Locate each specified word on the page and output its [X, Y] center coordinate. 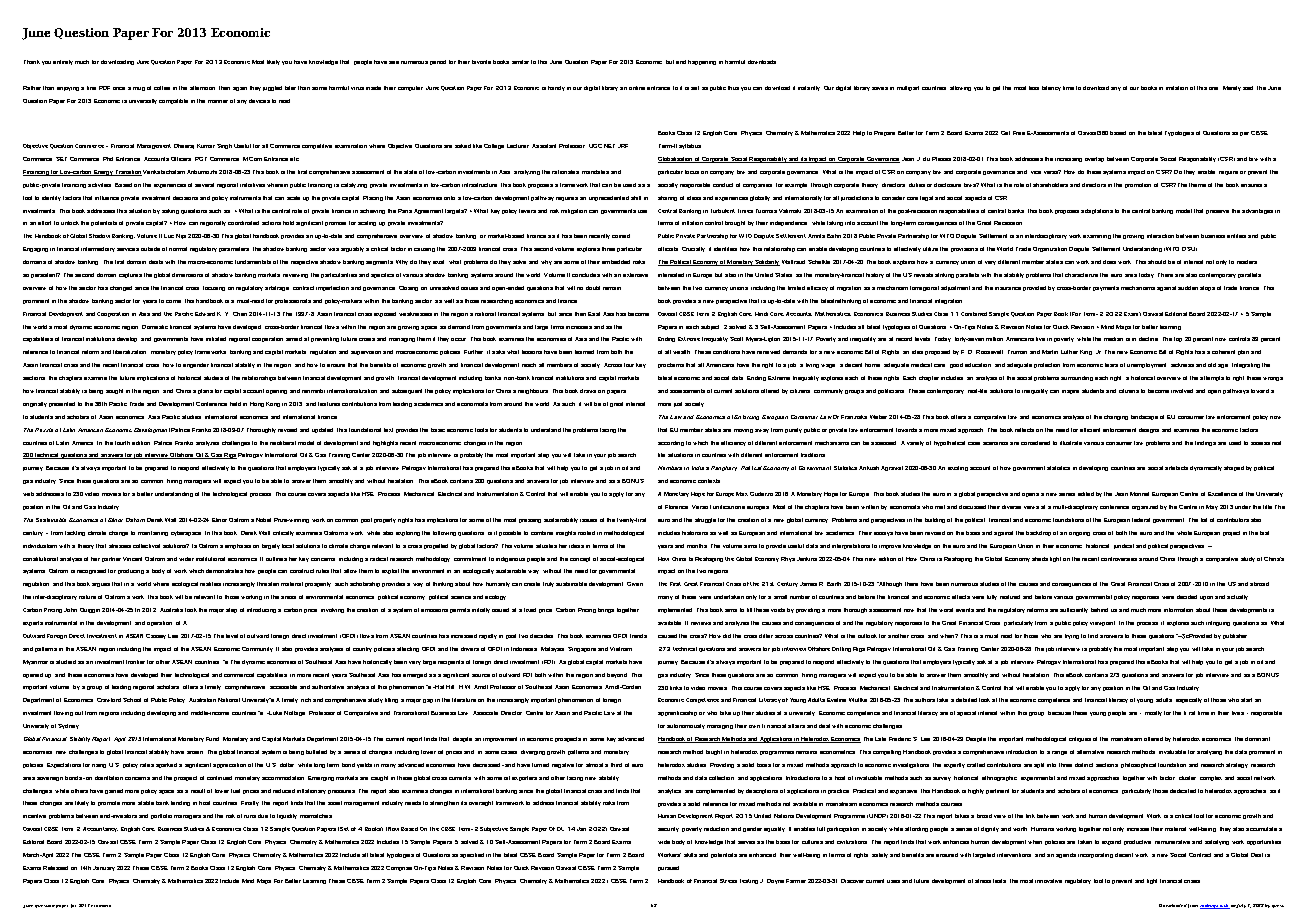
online [637, 88]
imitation [1177, 88]
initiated [216, 339]
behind [1099, 610]
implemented [675, 610]
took [191, 610]
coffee [162, 88]
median [1113, 339]
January [104, 868]
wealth [681, 352]
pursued [668, 868]
